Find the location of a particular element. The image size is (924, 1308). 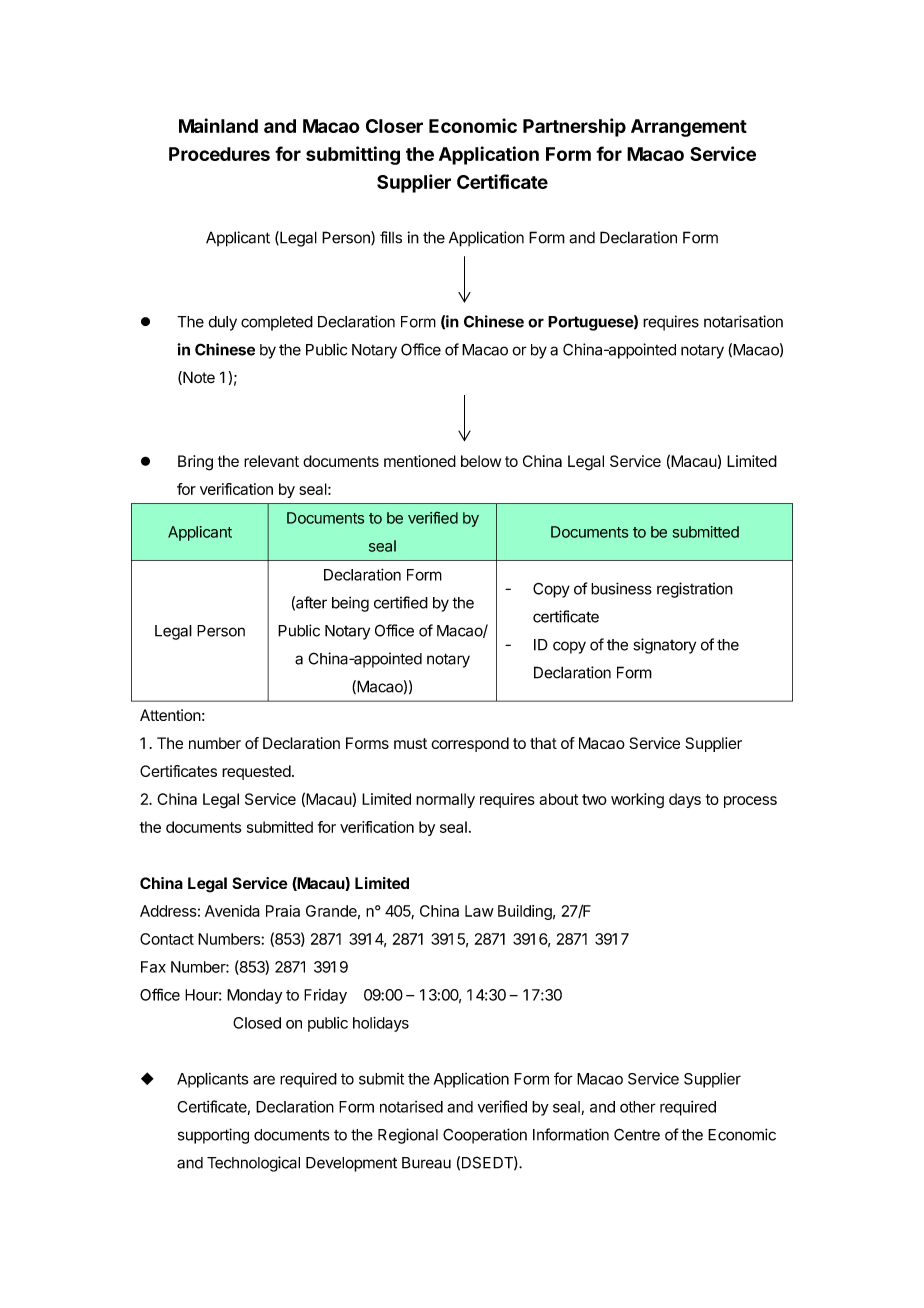

Attention is located at coordinates (170, 715).
